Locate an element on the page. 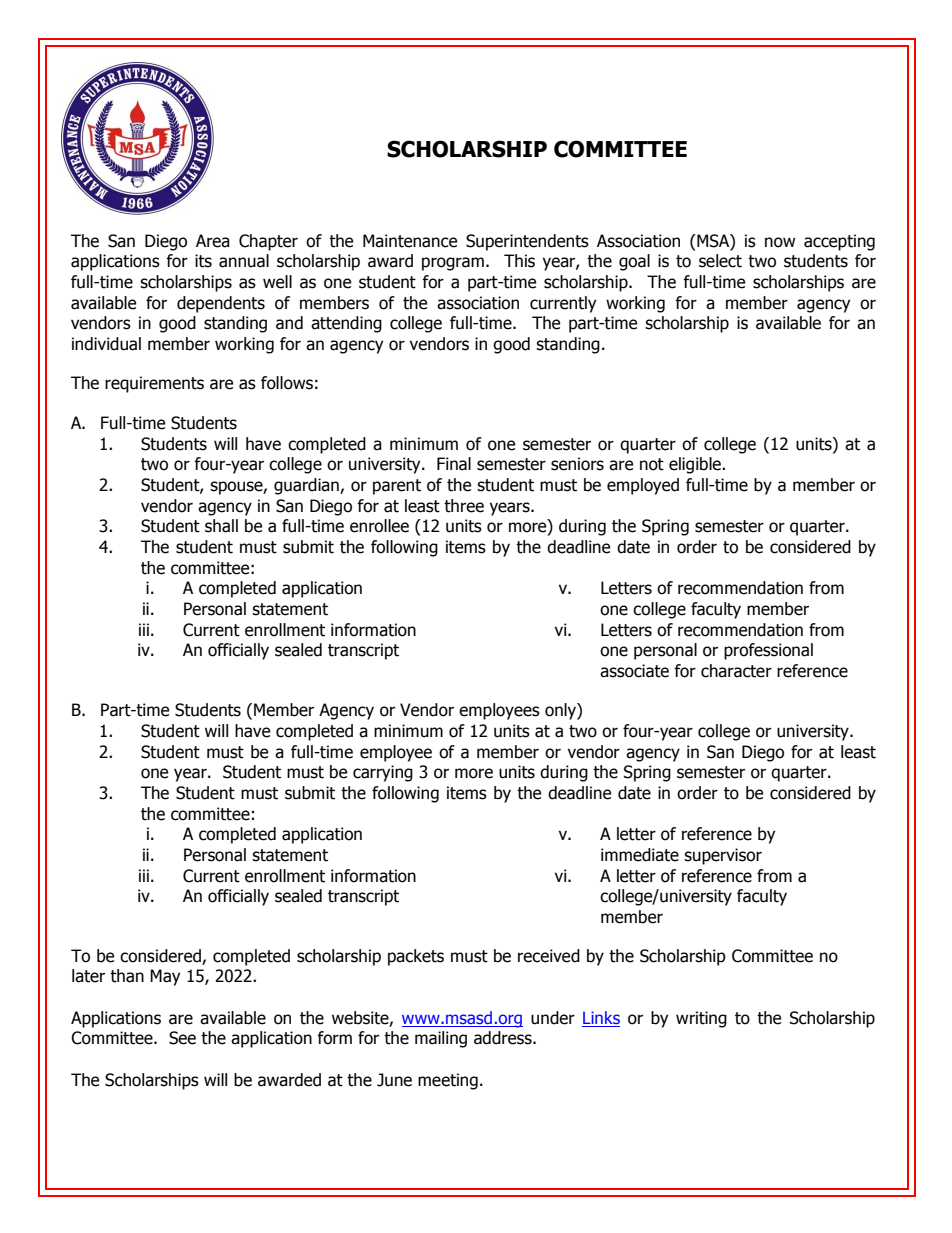 Image resolution: width=952 pixels, height=1233 pixels. See is located at coordinates (182, 1038).
